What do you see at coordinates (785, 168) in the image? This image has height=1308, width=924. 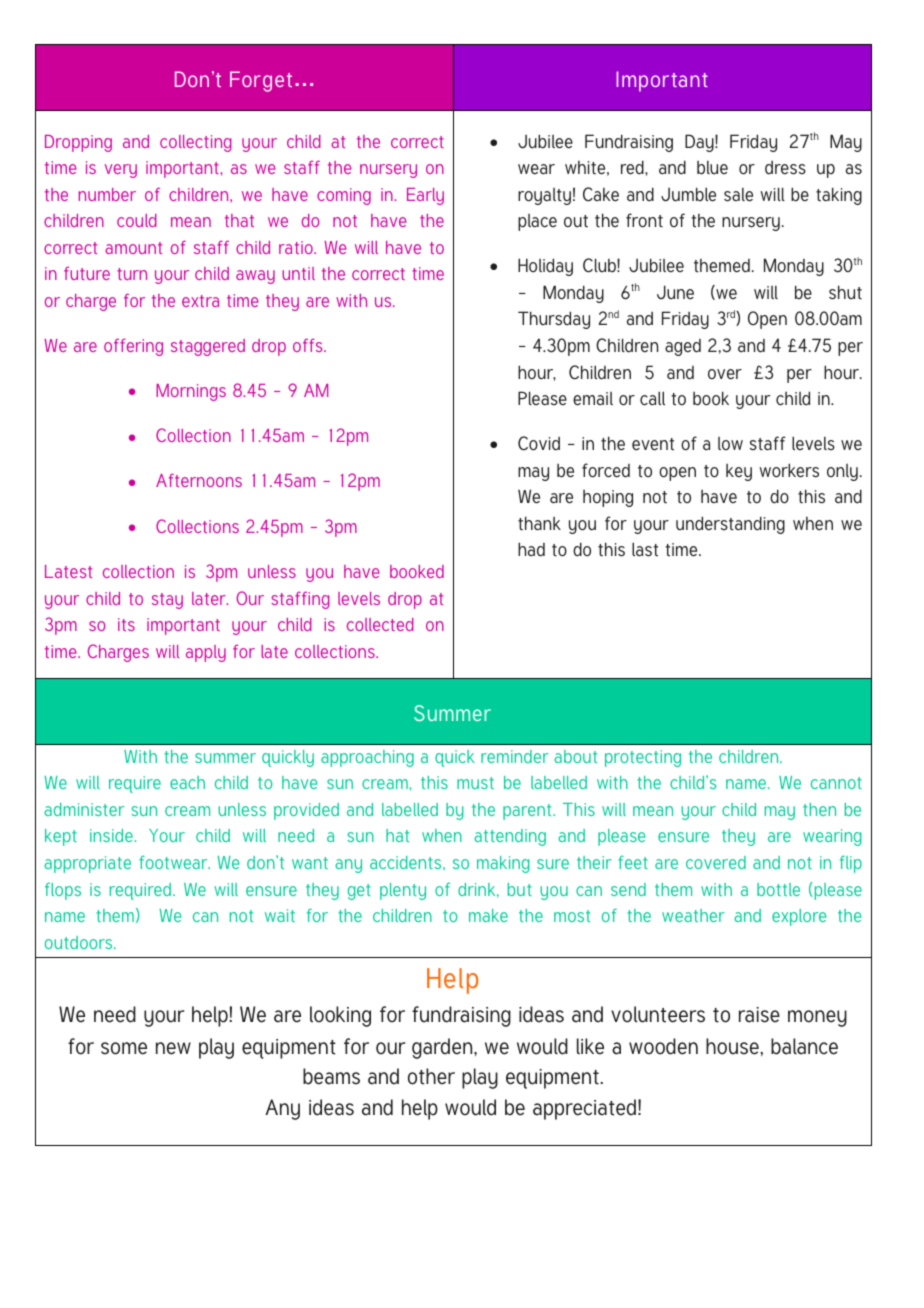 I see `dress` at bounding box center [785, 168].
